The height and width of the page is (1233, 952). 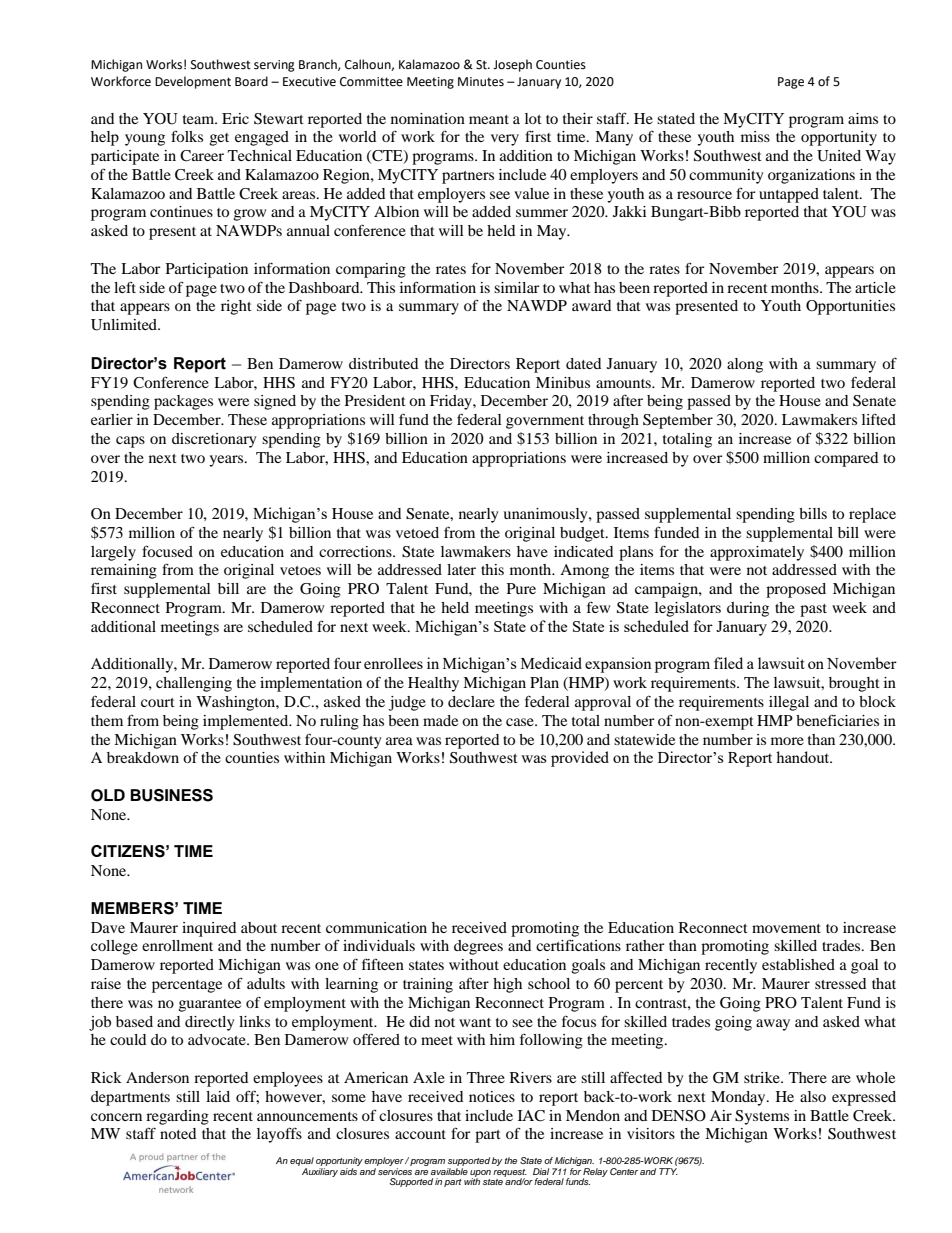 I want to click on Minutes, so click(x=481, y=82).
